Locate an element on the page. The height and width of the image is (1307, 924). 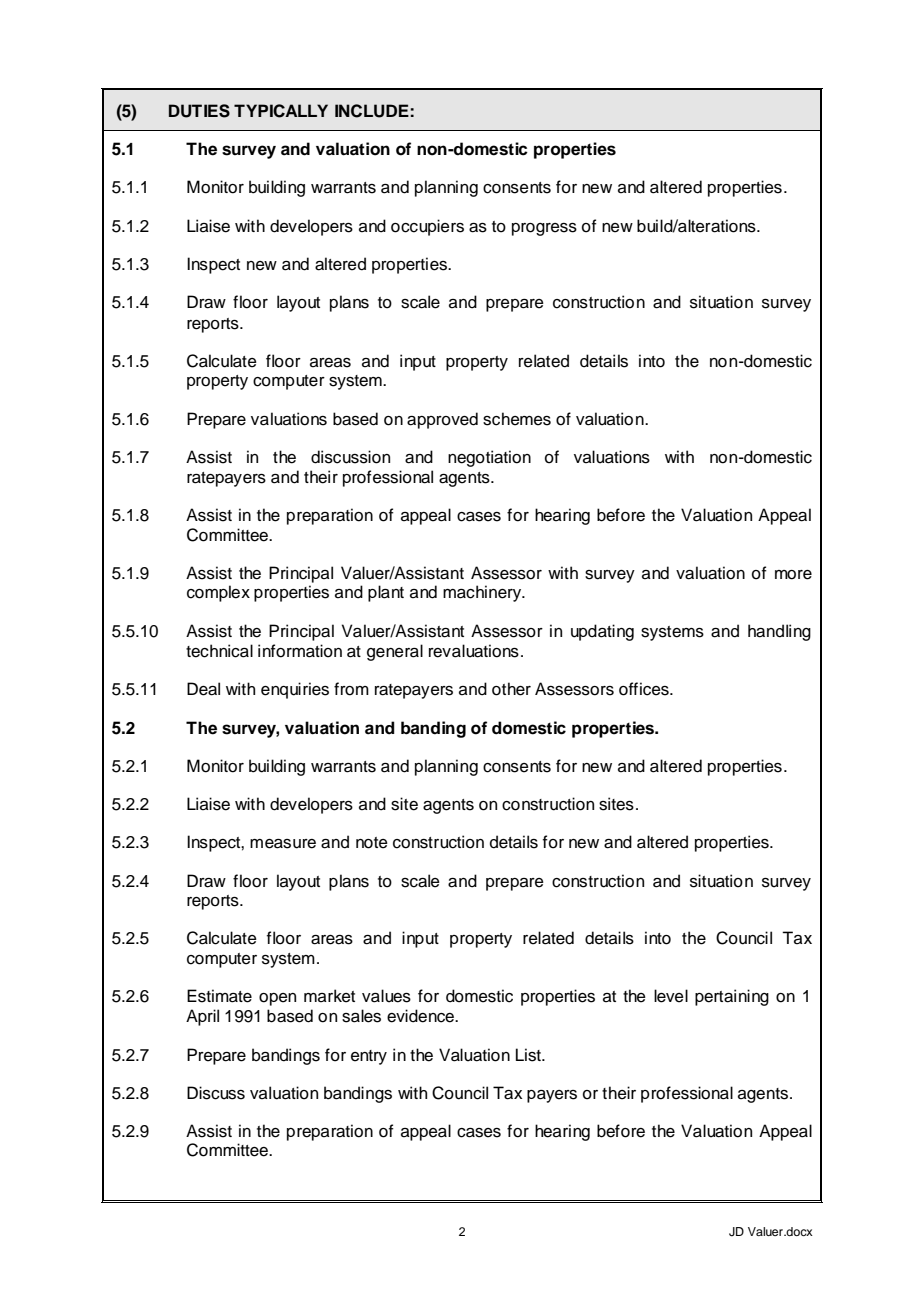
TYPICALLY is located at coordinates (281, 111).
